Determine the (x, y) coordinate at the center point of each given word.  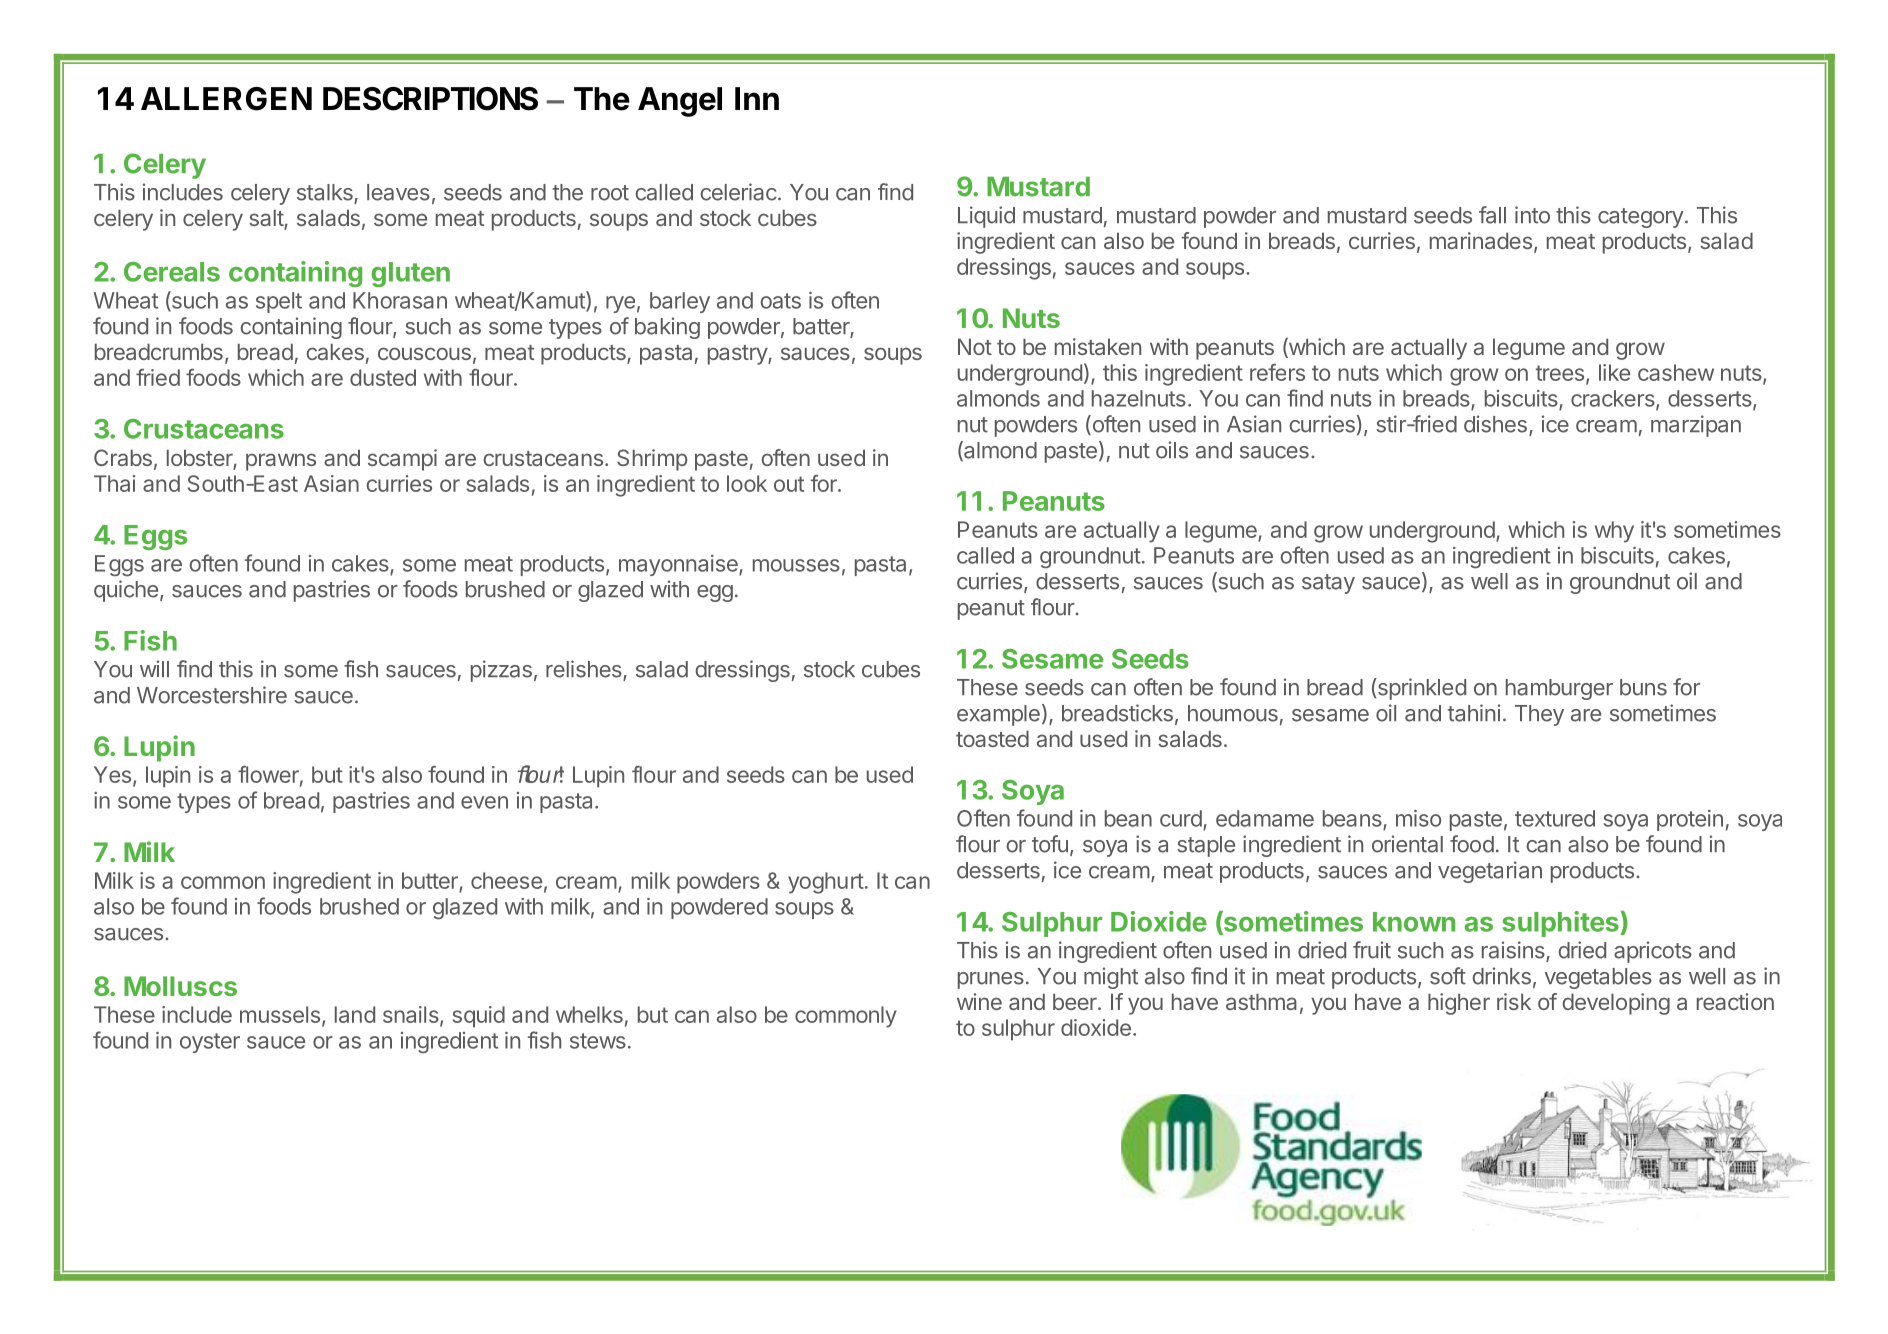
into (1532, 215)
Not (975, 346)
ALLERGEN (226, 99)
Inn (757, 98)
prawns (281, 462)
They (1539, 715)
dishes (1495, 424)
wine (979, 1001)
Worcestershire (212, 695)
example (998, 715)
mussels (280, 1014)
